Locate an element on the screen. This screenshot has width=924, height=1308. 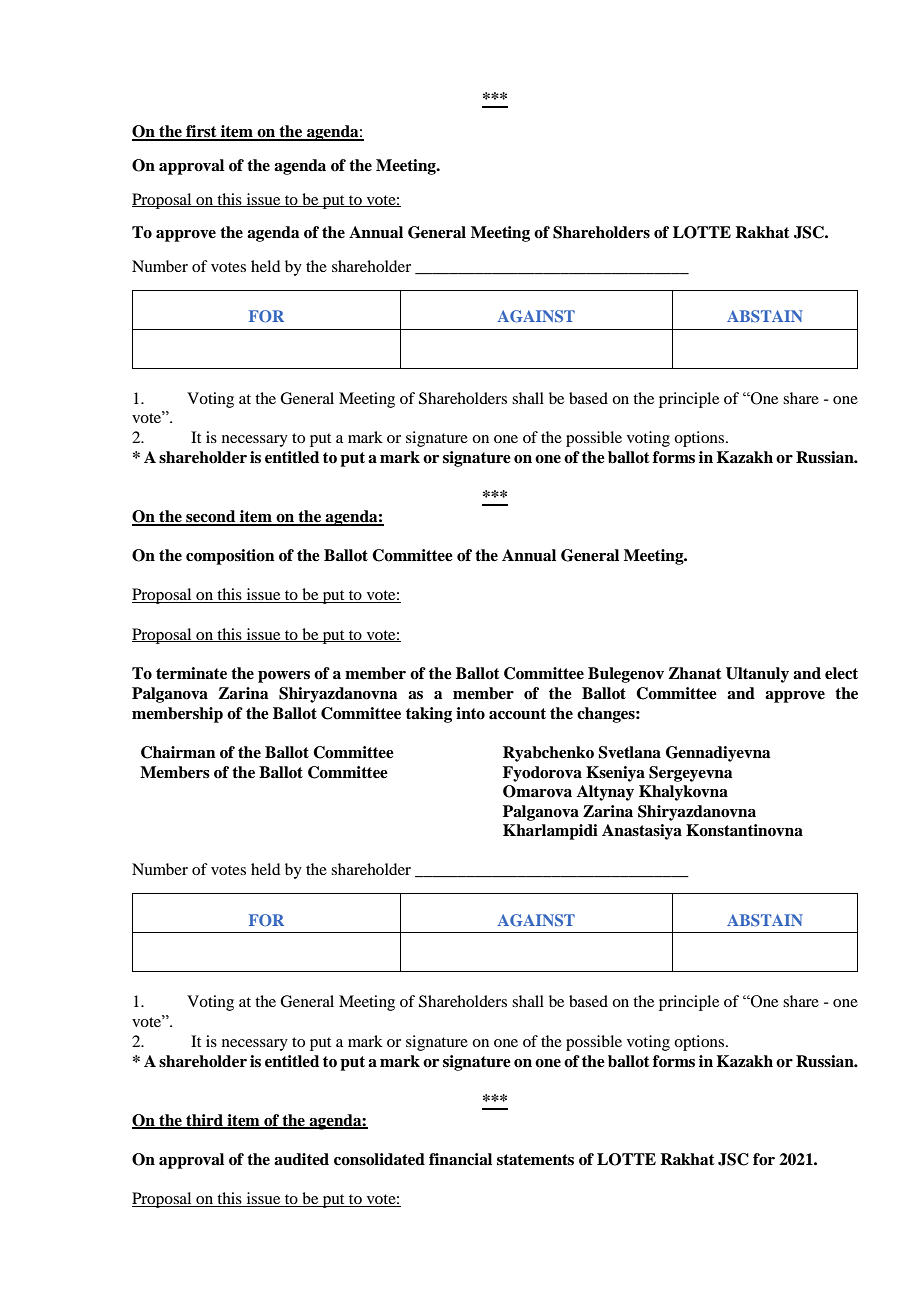
second is located at coordinates (211, 517).
